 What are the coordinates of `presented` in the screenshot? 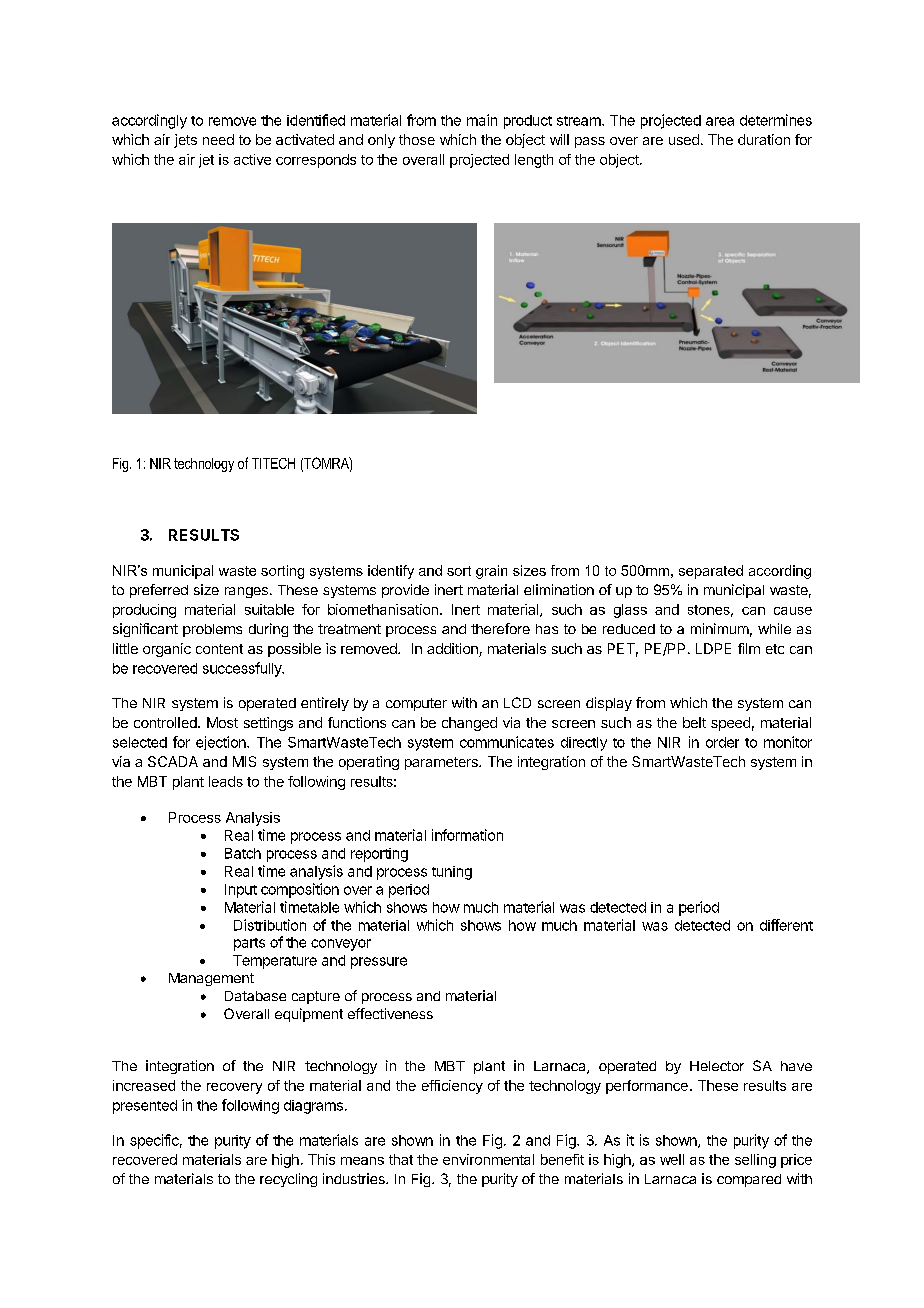 It's located at (145, 1107).
